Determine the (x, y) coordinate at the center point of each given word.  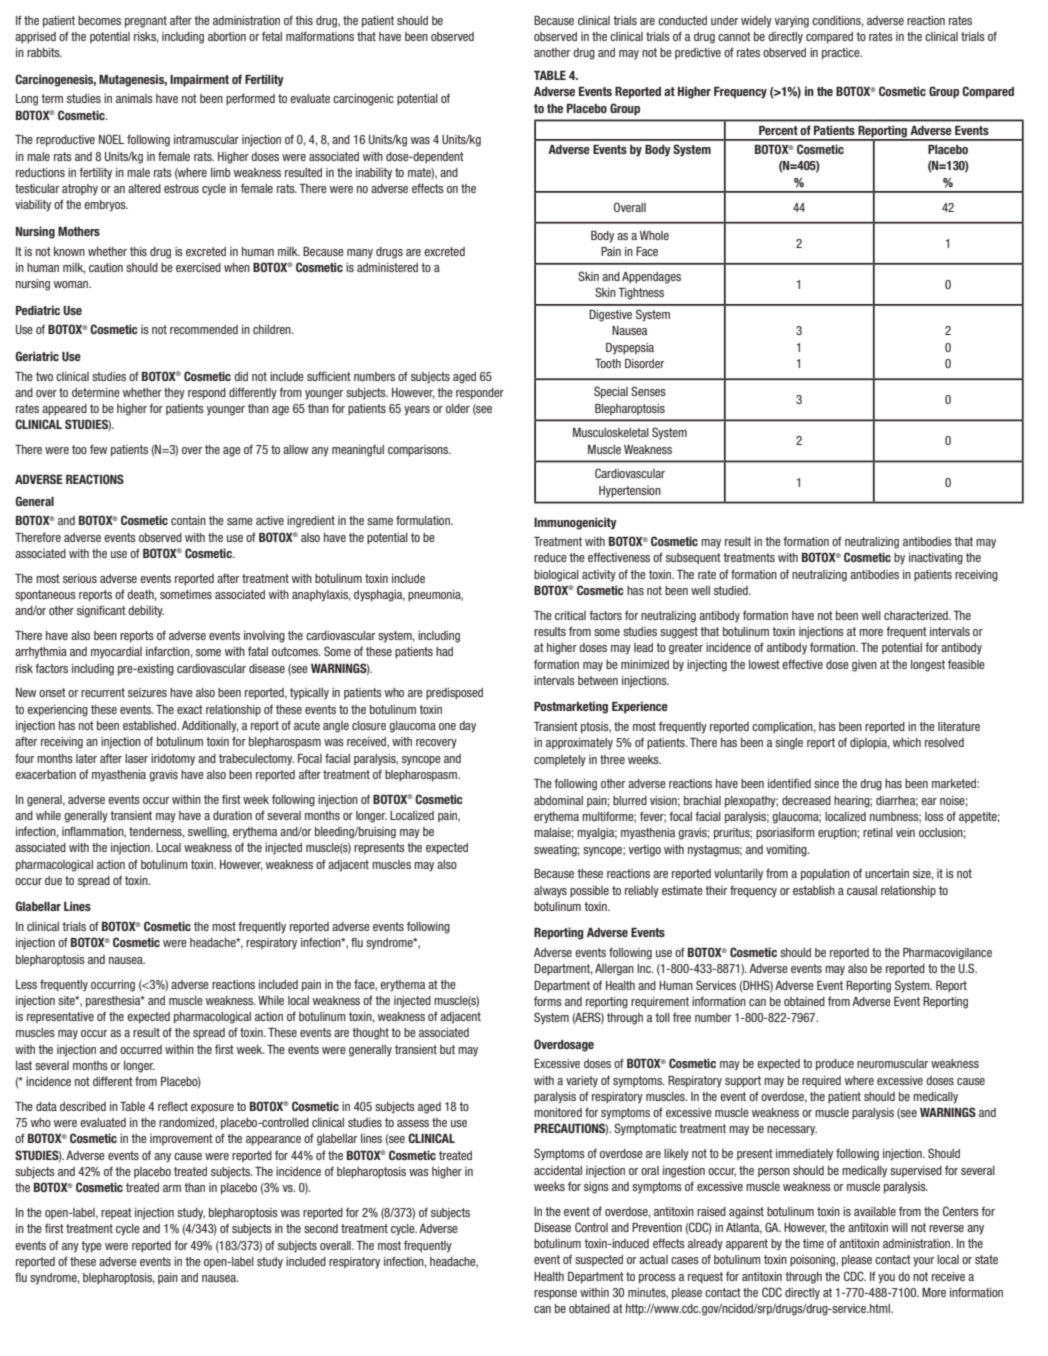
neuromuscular (893, 1063)
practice (842, 54)
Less (26, 984)
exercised (198, 267)
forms (548, 1001)
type (91, 1247)
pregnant (146, 22)
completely (560, 761)
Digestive (610, 316)
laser (136, 758)
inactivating (936, 559)
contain (188, 520)
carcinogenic (363, 100)
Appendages (651, 278)
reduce (550, 557)
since (826, 783)
